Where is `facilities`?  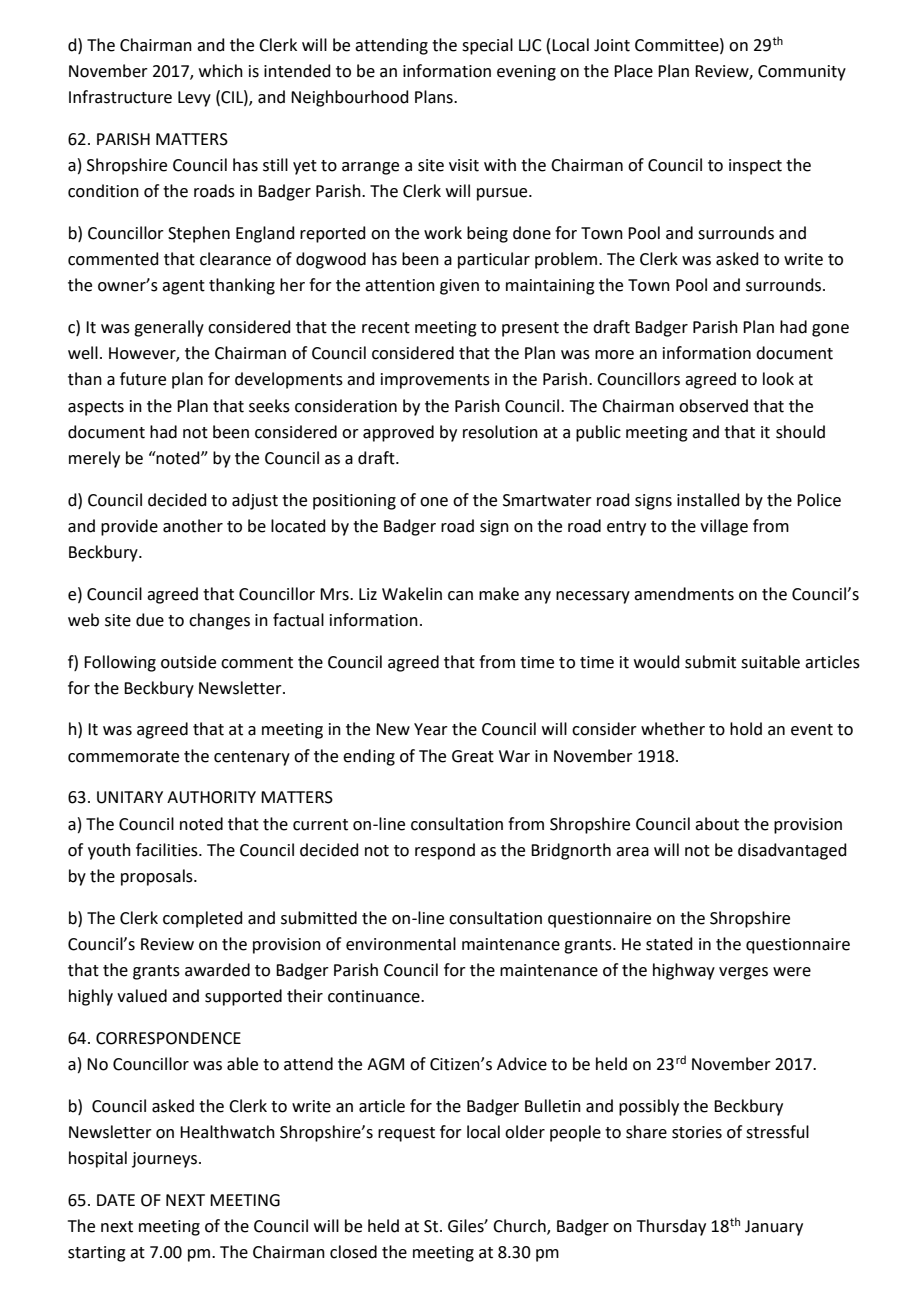 facilities is located at coordinates (168, 850).
